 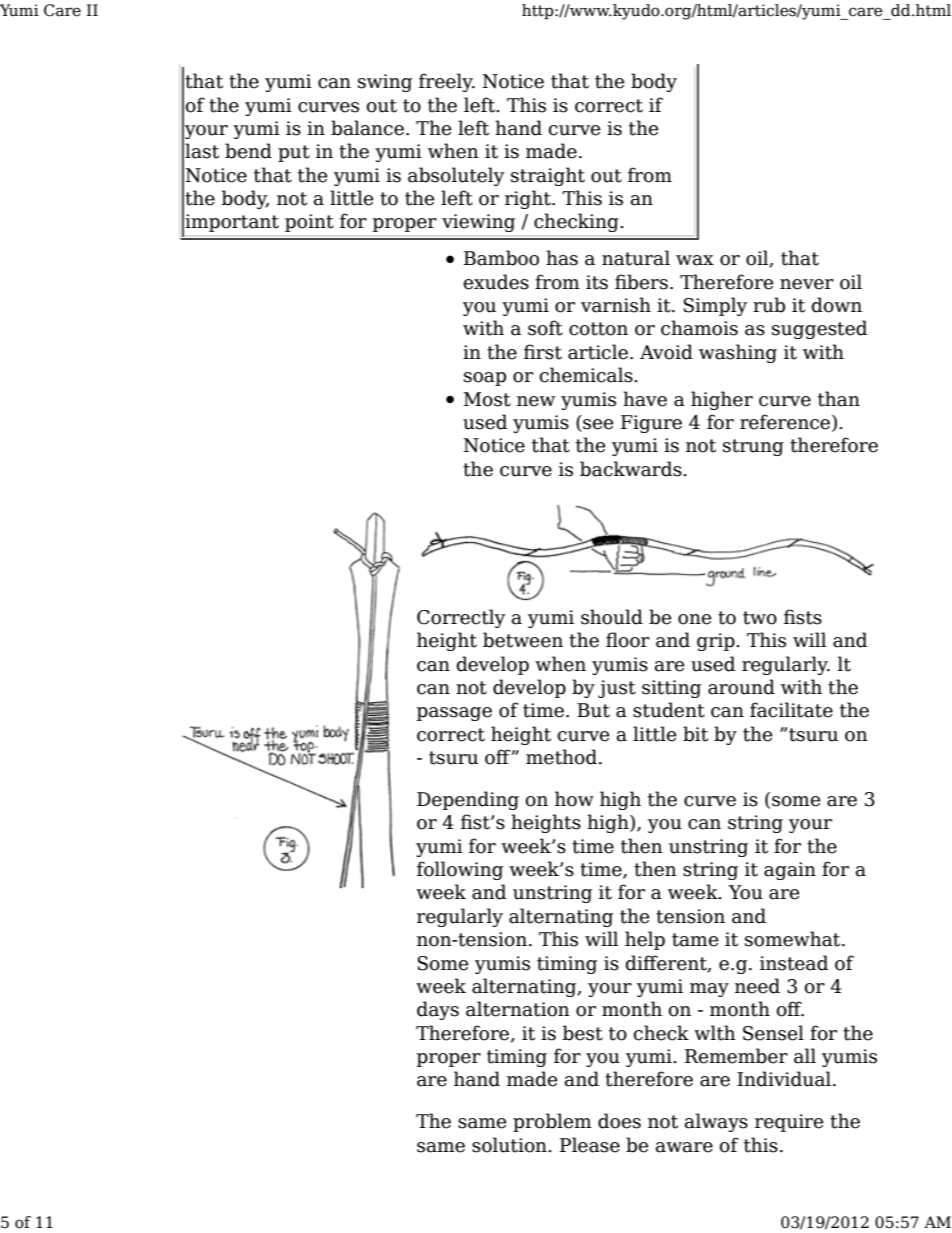 What do you see at coordinates (294, 153) in the screenshot?
I see `put` at bounding box center [294, 153].
